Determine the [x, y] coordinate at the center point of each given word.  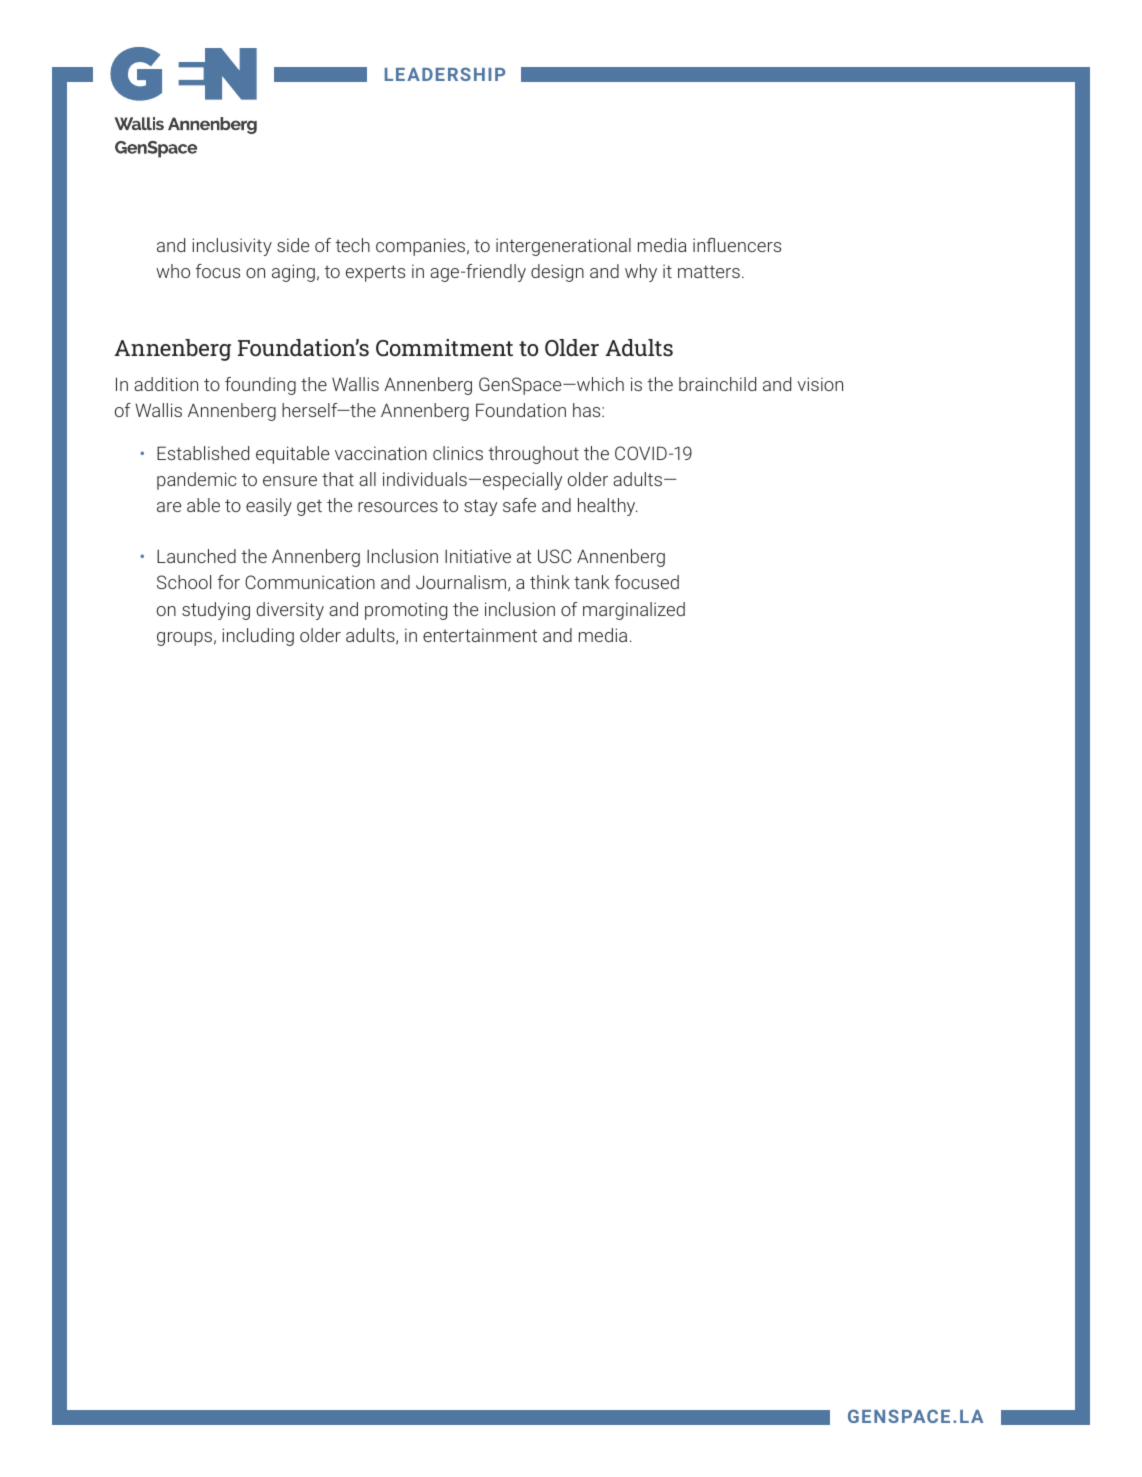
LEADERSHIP [445, 74]
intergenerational [563, 247]
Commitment [444, 347]
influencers [737, 245]
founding [260, 386]
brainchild [717, 384]
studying [216, 611]
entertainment [480, 635]
